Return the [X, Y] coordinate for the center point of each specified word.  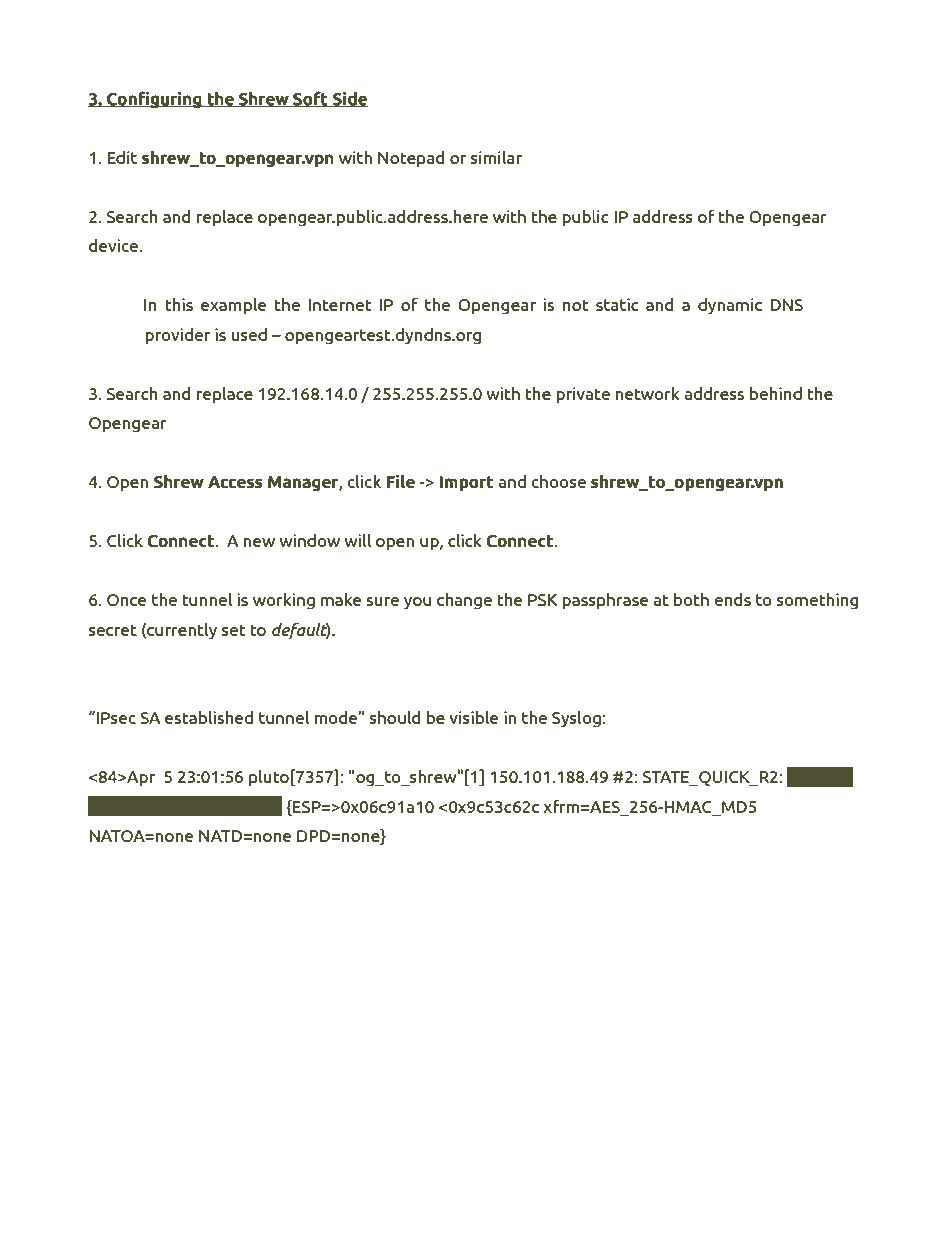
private [583, 395]
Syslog [576, 719]
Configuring [154, 100]
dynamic [730, 306]
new [259, 542]
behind [776, 393]
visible [473, 717]
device [114, 245]
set [234, 630]
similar [496, 157]
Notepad [411, 159]
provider [177, 336]
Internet [340, 305]
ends [732, 599]
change [464, 601]
